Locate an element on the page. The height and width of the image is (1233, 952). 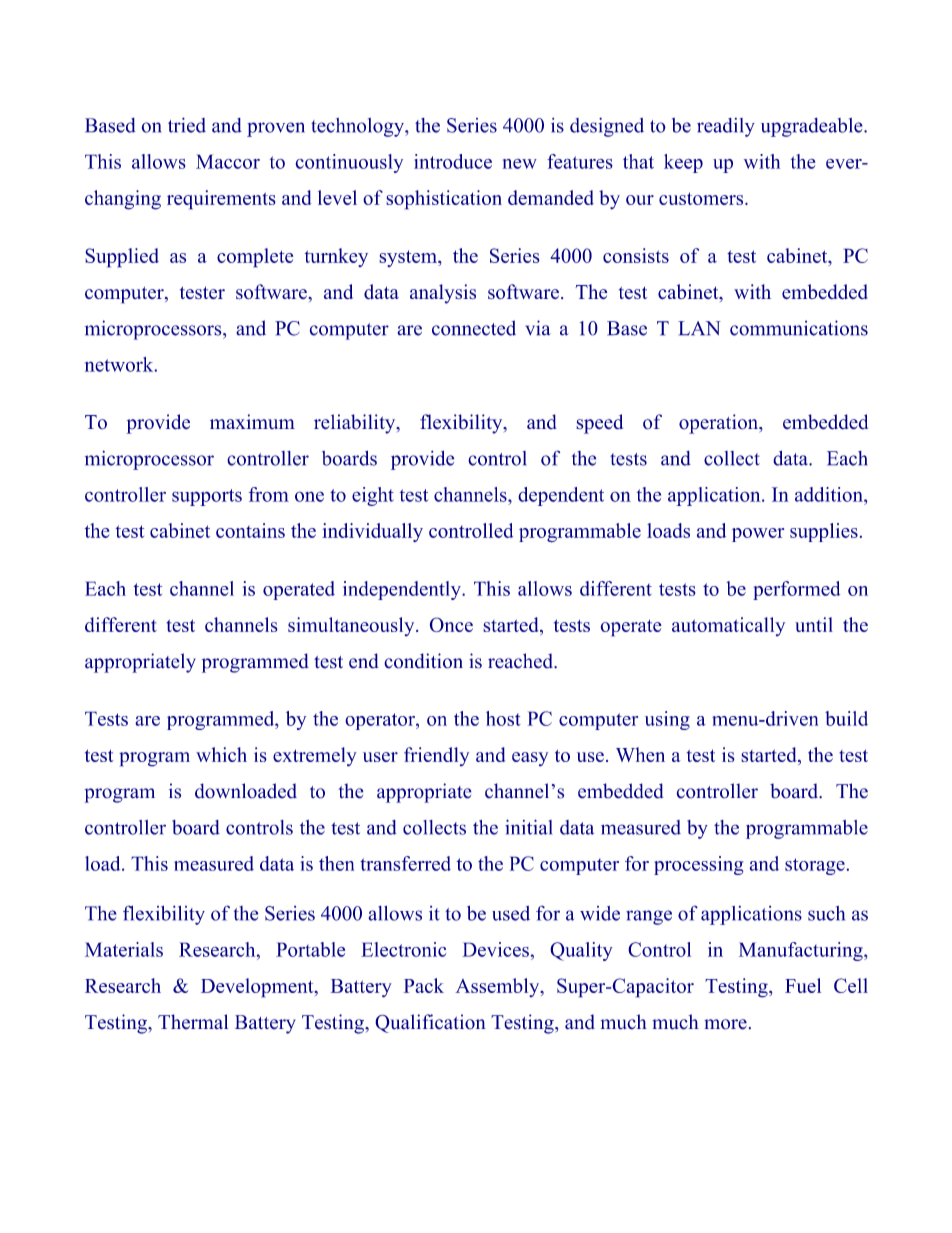
Assembly is located at coordinates (498, 987).
